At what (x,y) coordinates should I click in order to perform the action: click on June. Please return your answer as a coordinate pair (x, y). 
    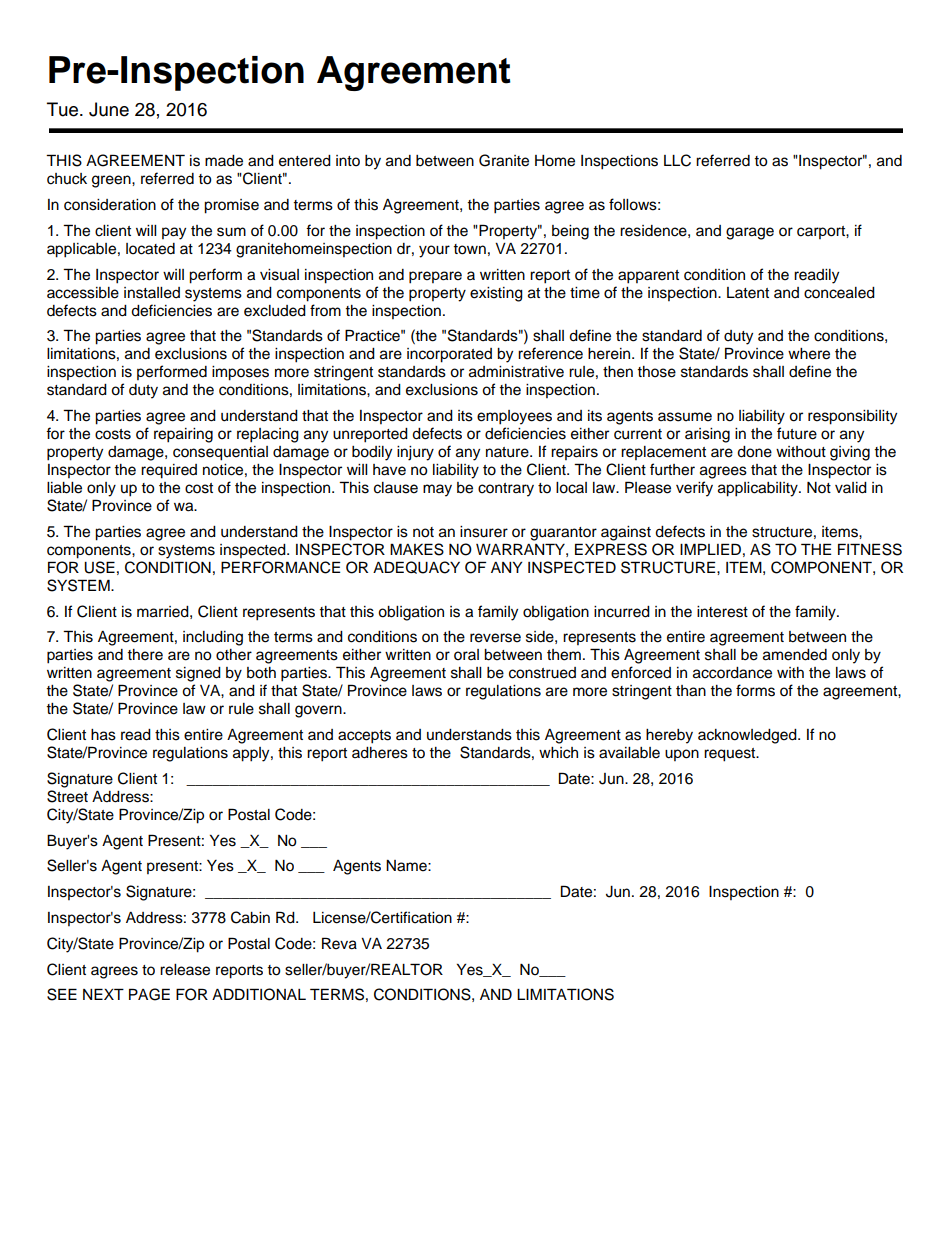
    Looking at the image, I should click on (109, 109).
